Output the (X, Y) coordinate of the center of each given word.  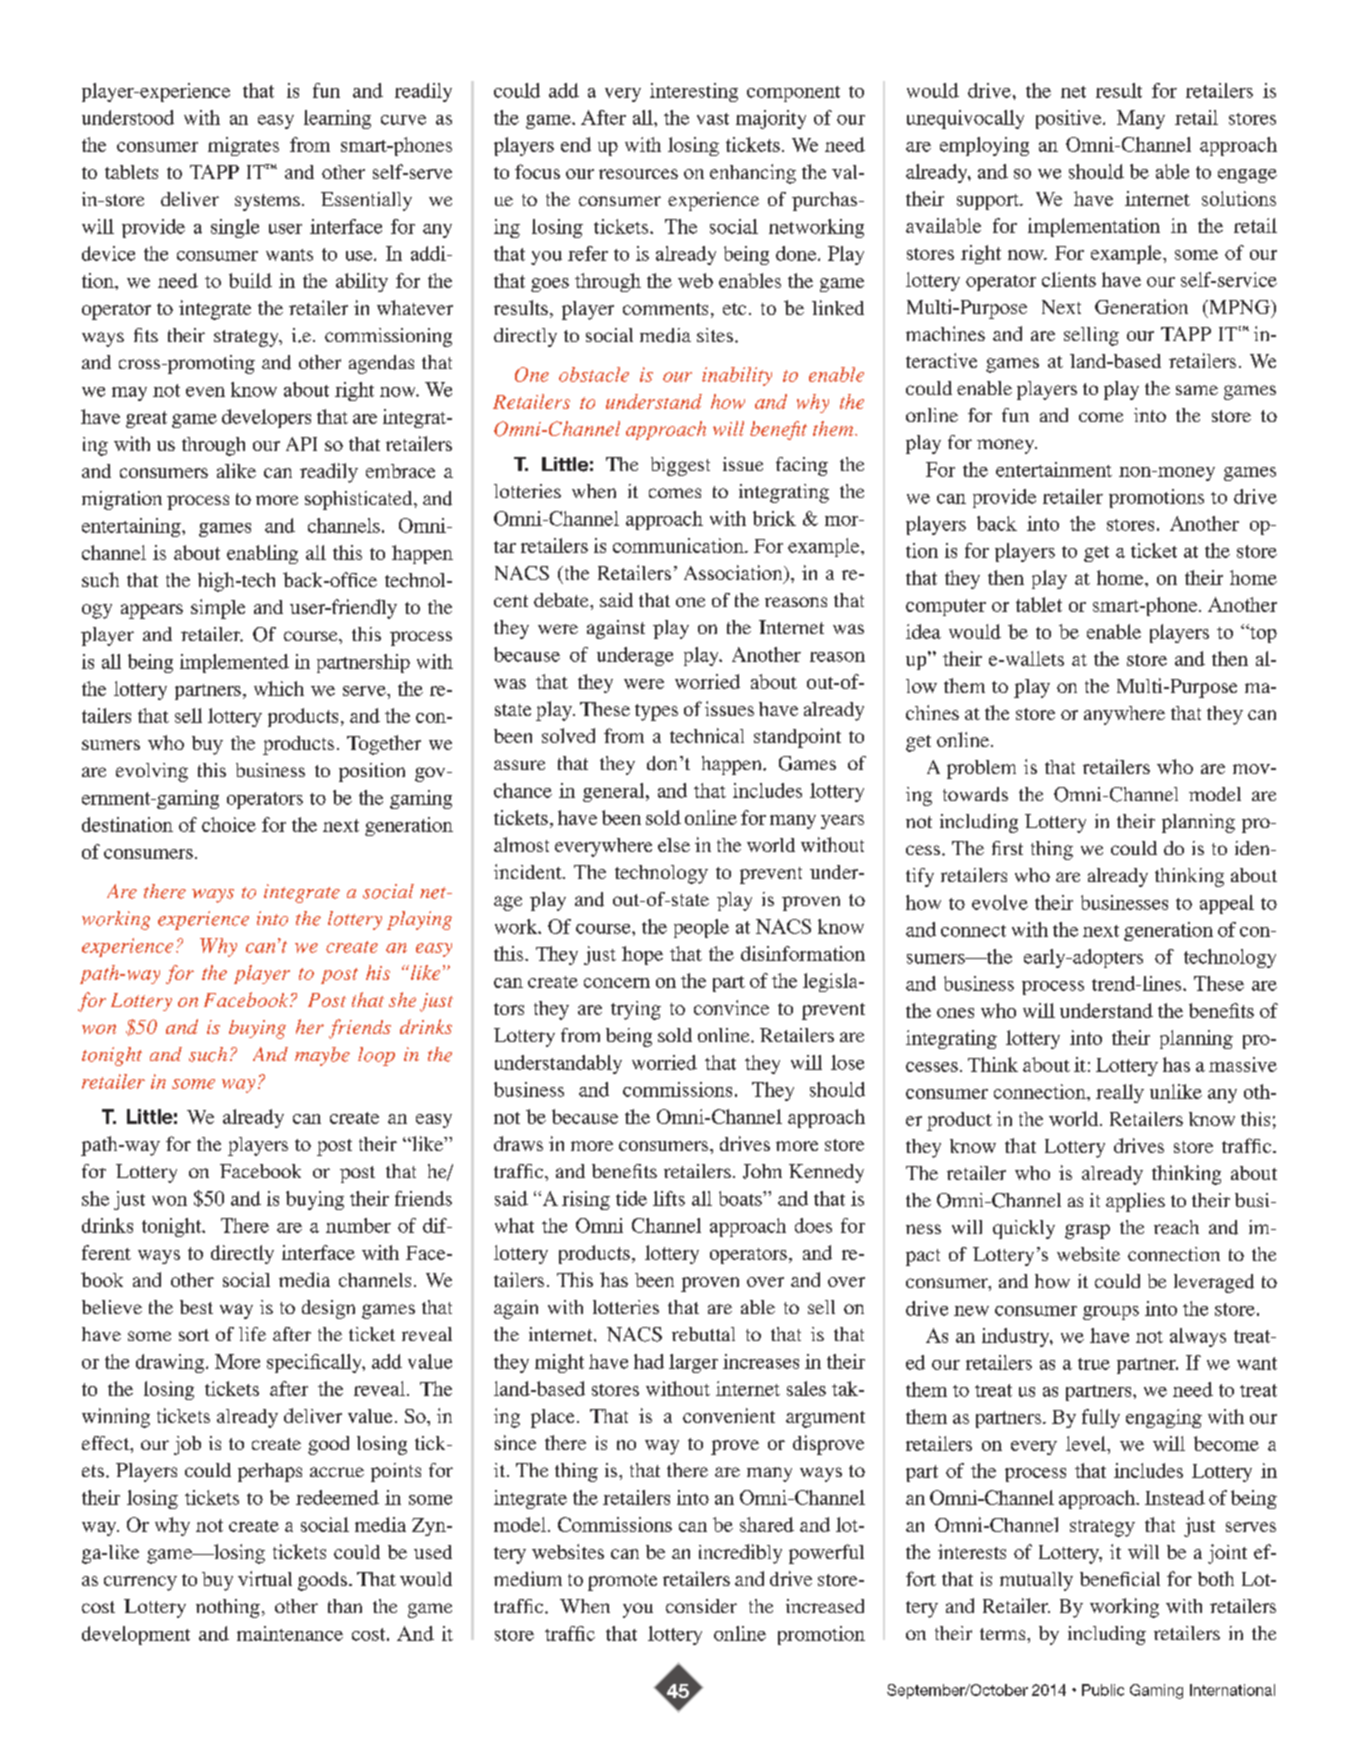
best (196, 1307)
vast (713, 119)
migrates (243, 146)
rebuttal (703, 1334)
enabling (262, 554)
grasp (1087, 1231)
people (701, 928)
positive (1070, 119)
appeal (1227, 904)
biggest (680, 466)
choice (229, 824)
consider (701, 1606)
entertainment (1054, 469)
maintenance (290, 1633)
